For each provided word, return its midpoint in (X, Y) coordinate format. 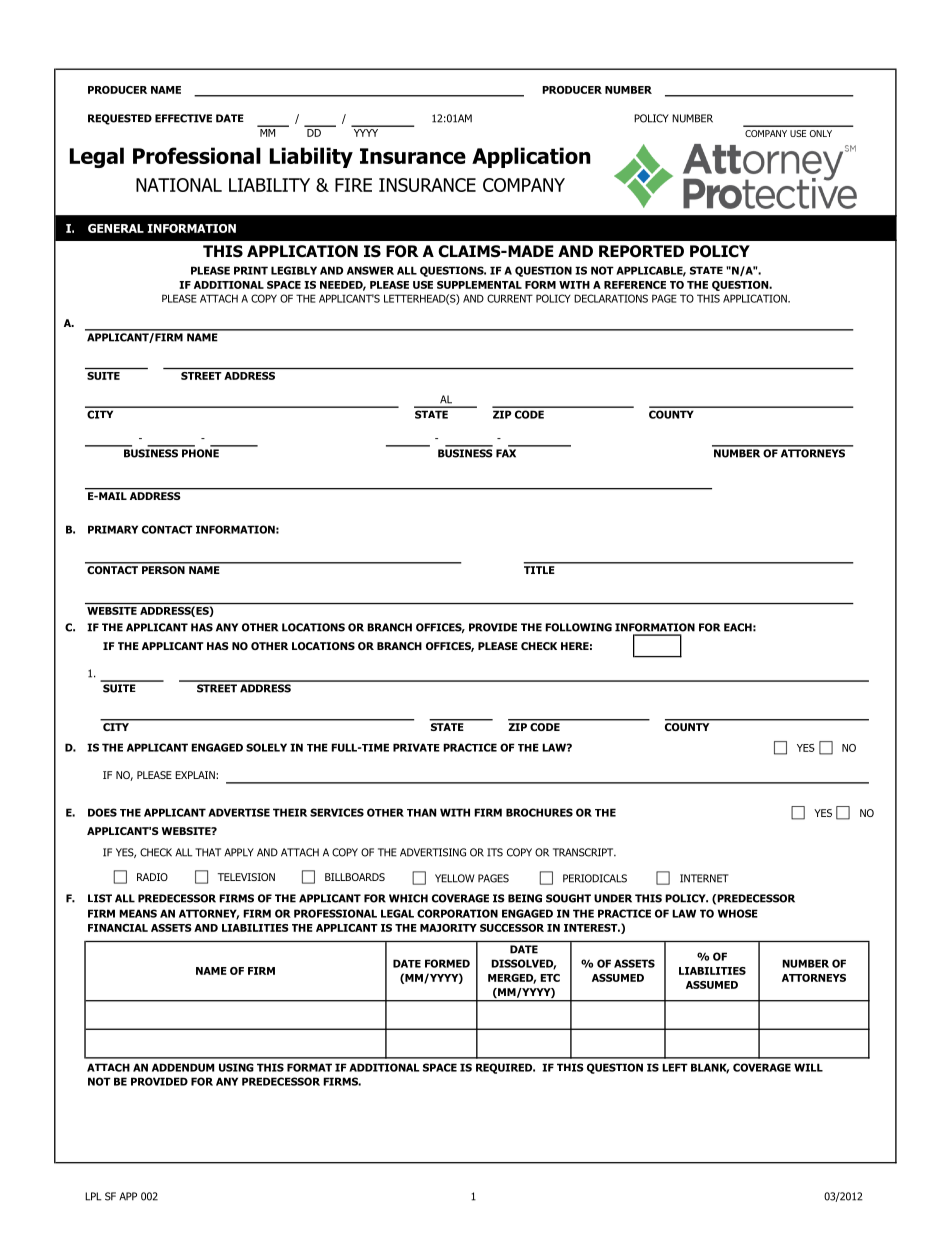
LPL (93, 1196)
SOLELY (266, 747)
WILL (808, 1067)
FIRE (353, 185)
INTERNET (704, 878)
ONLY (821, 133)
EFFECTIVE (183, 118)
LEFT (675, 1067)
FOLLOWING (578, 627)
